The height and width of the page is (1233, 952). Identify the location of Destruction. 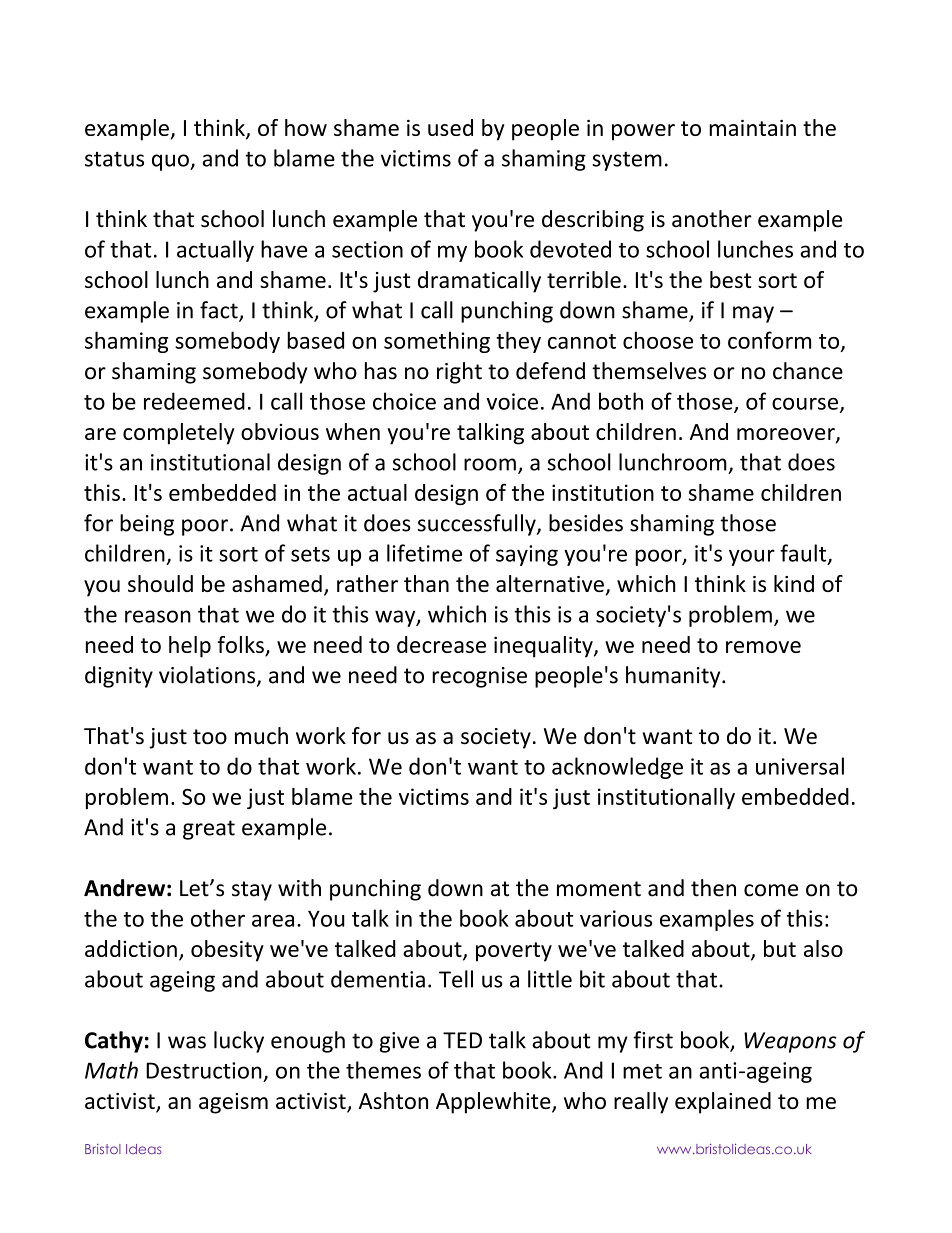
(204, 1070).
